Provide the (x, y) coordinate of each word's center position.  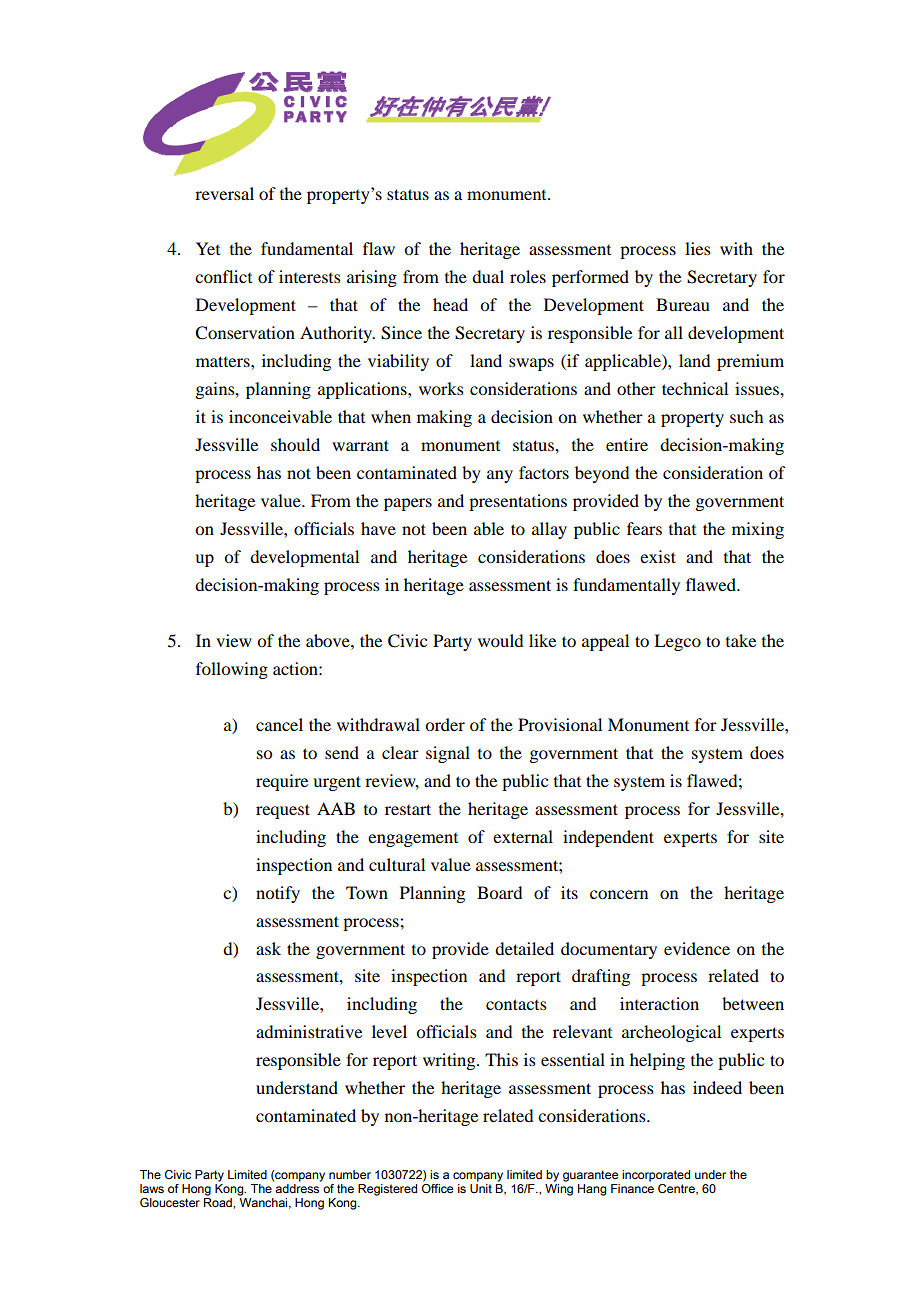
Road (219, 1201)
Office (437, 1187)
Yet (208, 248)
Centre (677, 1189)
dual (488, 276)
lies (698, 248)
